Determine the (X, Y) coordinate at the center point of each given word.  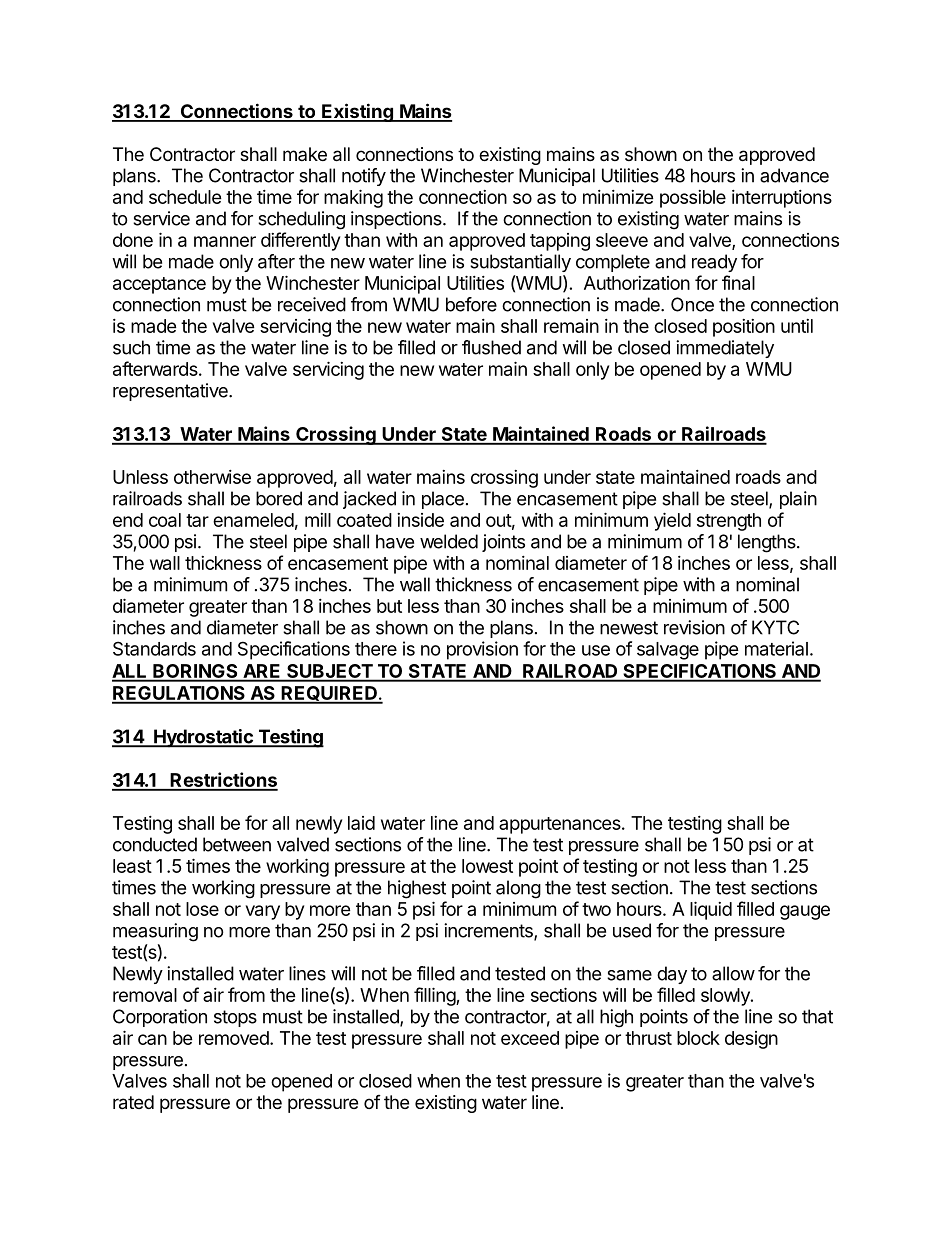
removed (235, 1038)
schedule (185, 197)
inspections (397, 220)
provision (482, 650)
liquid (711, 910)
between (237, 844)
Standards (154, 648)
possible (693, 199)
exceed (530, 1038)
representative (171, 392)
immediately (725, 349)
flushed (491, 347)
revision (694, 627)
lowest (487, 866)
